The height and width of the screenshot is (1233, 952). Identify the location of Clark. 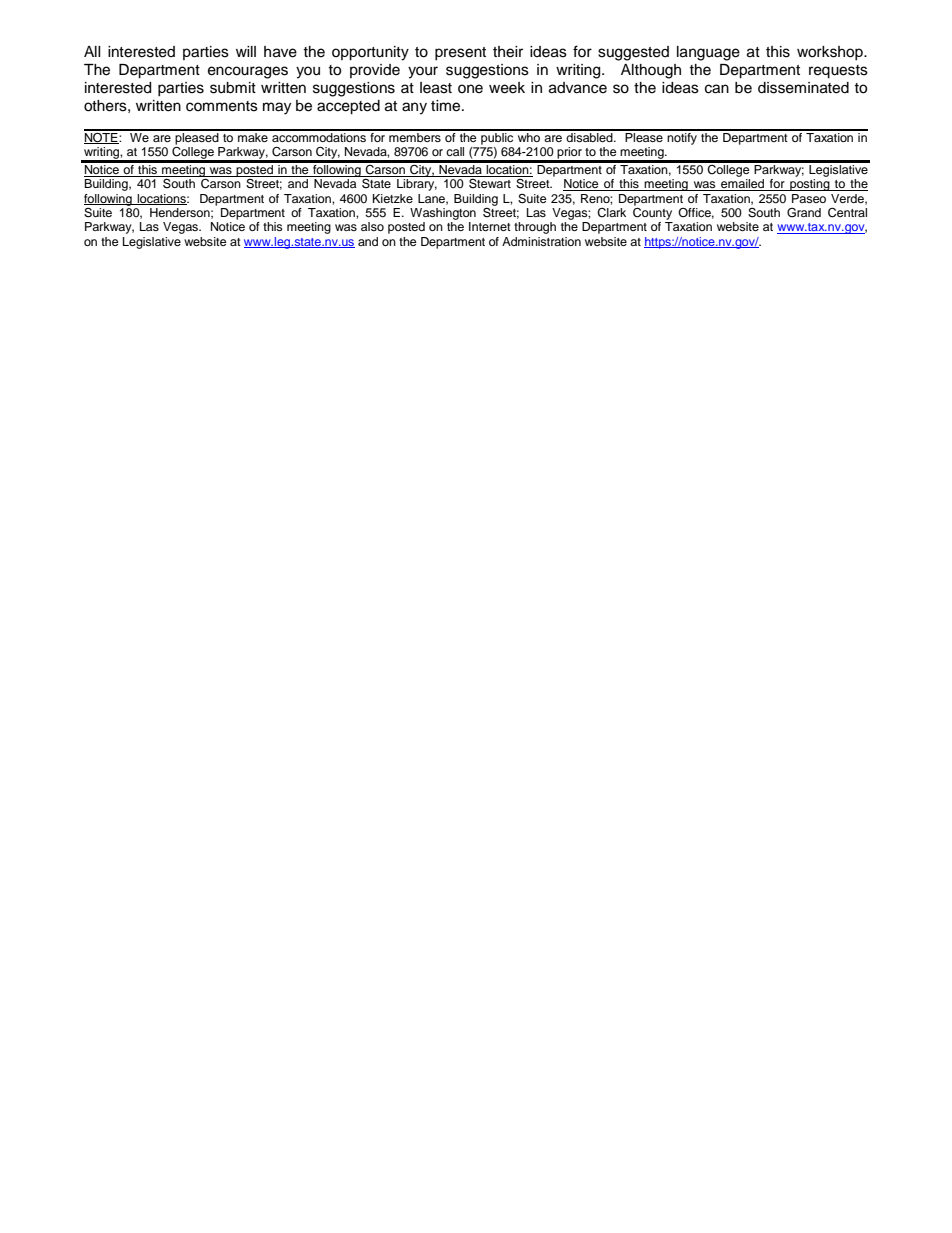
(611, 213).
